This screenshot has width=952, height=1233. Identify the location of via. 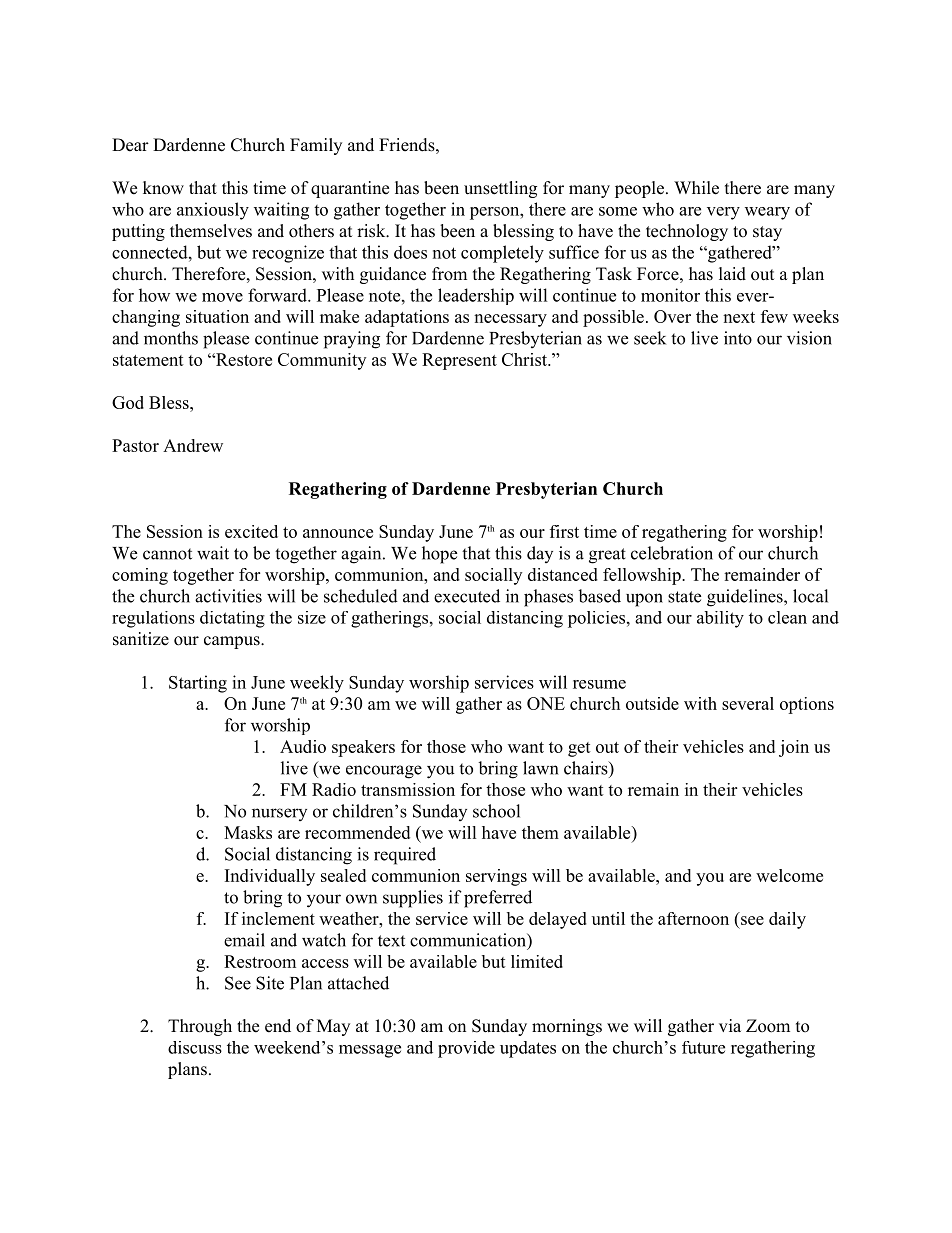
(730, 1025).
